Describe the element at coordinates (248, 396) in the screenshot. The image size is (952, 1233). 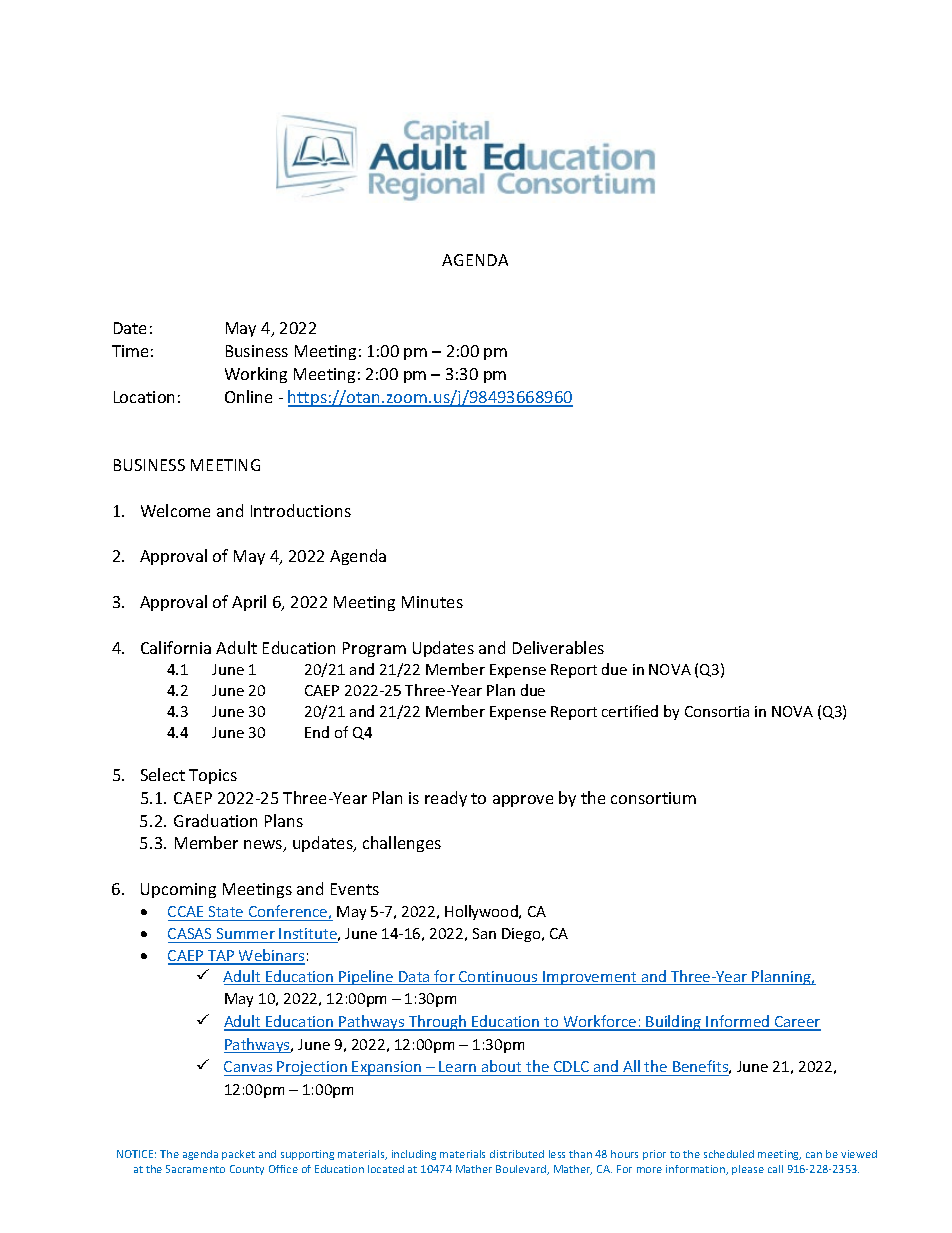
I see `Online` at that location.
